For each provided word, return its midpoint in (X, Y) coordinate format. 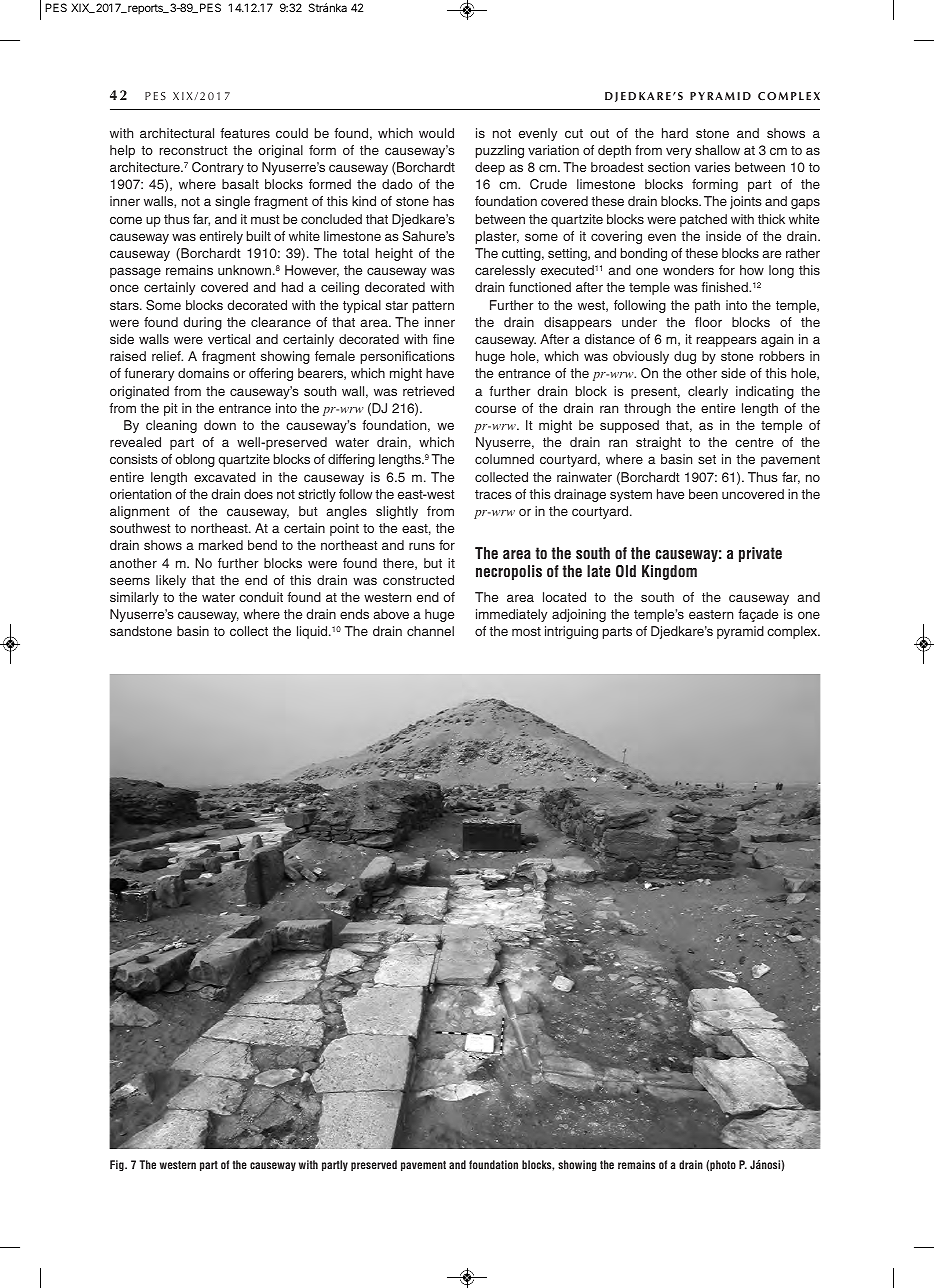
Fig (118, 1165)
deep (490, 168)
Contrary (218, 168)
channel (430, 631)
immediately (511, 615)
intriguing (571, 632)
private (760, 554)
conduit (261, 597)
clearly (708, 392)
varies (712, 167)
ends (354, 614)
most (526, 631)
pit (171, 409)
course (495, 409)
